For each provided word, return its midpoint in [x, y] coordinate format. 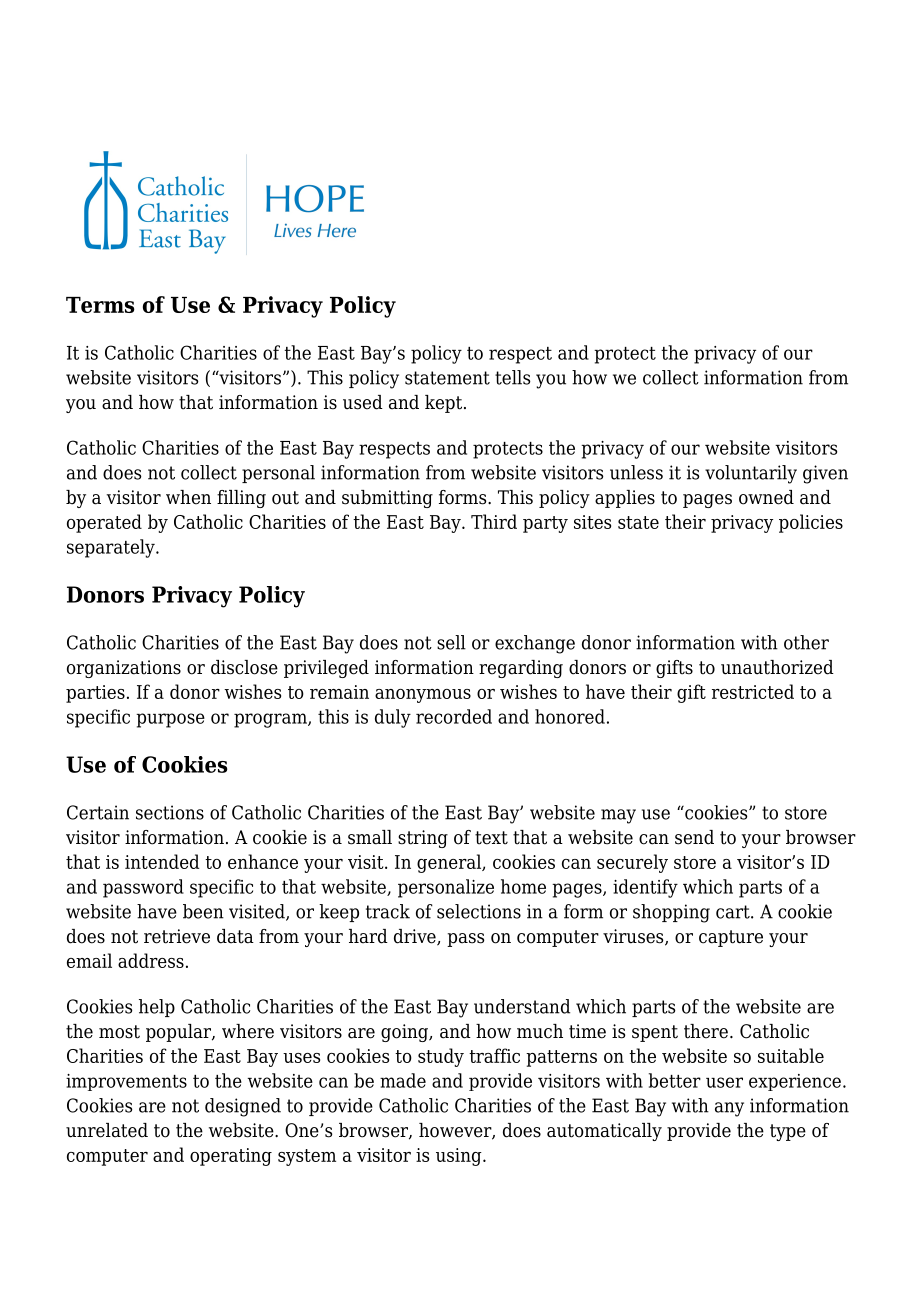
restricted [753, 691]
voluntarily [751, 474]
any [729, 1109]
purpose [170, 720]
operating [231, 1157]
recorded [454, 716]
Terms [100, 305]
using [460, 1157]
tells [513, 377]
